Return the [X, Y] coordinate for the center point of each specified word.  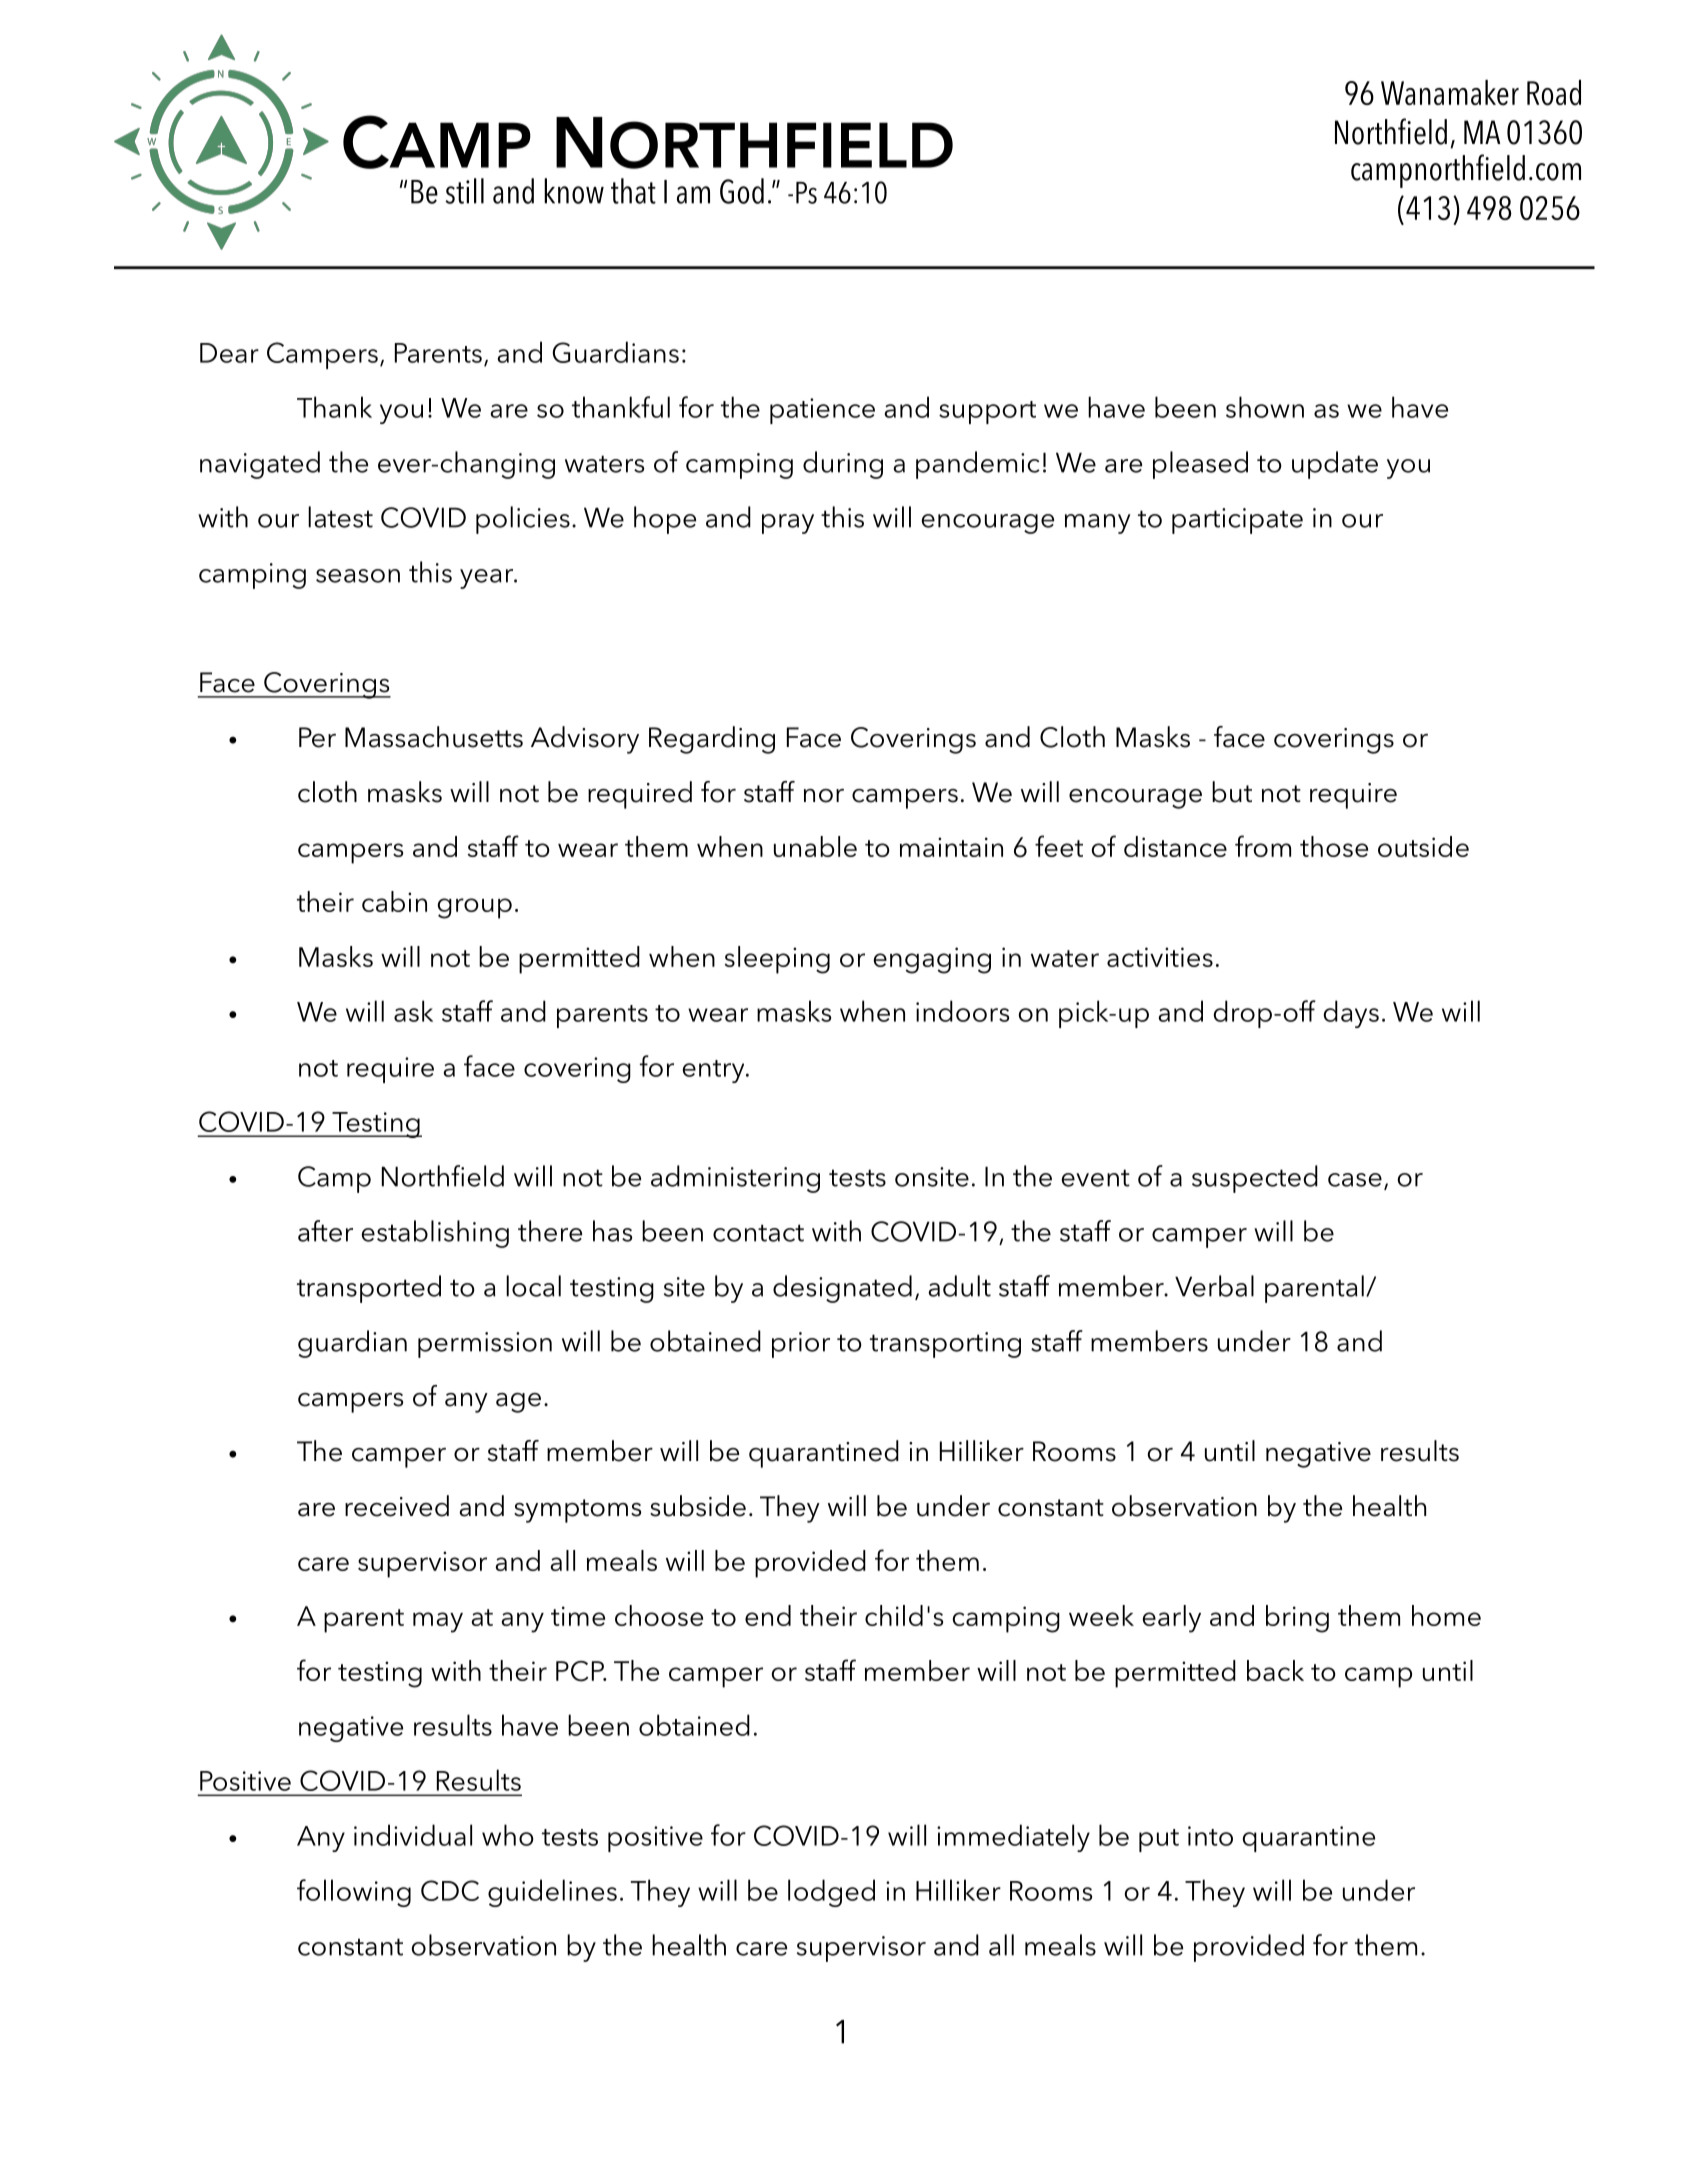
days [1351, 1014]
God [742, 191]
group [475, 908]
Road [1554, 93]
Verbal [1214, 1286]
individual [413, 1835]
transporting [945, 1345]
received [397, 1506]
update [1335, 465]
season [358, 576]
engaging [932, 960]
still [464, 191]
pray [788, 524]
